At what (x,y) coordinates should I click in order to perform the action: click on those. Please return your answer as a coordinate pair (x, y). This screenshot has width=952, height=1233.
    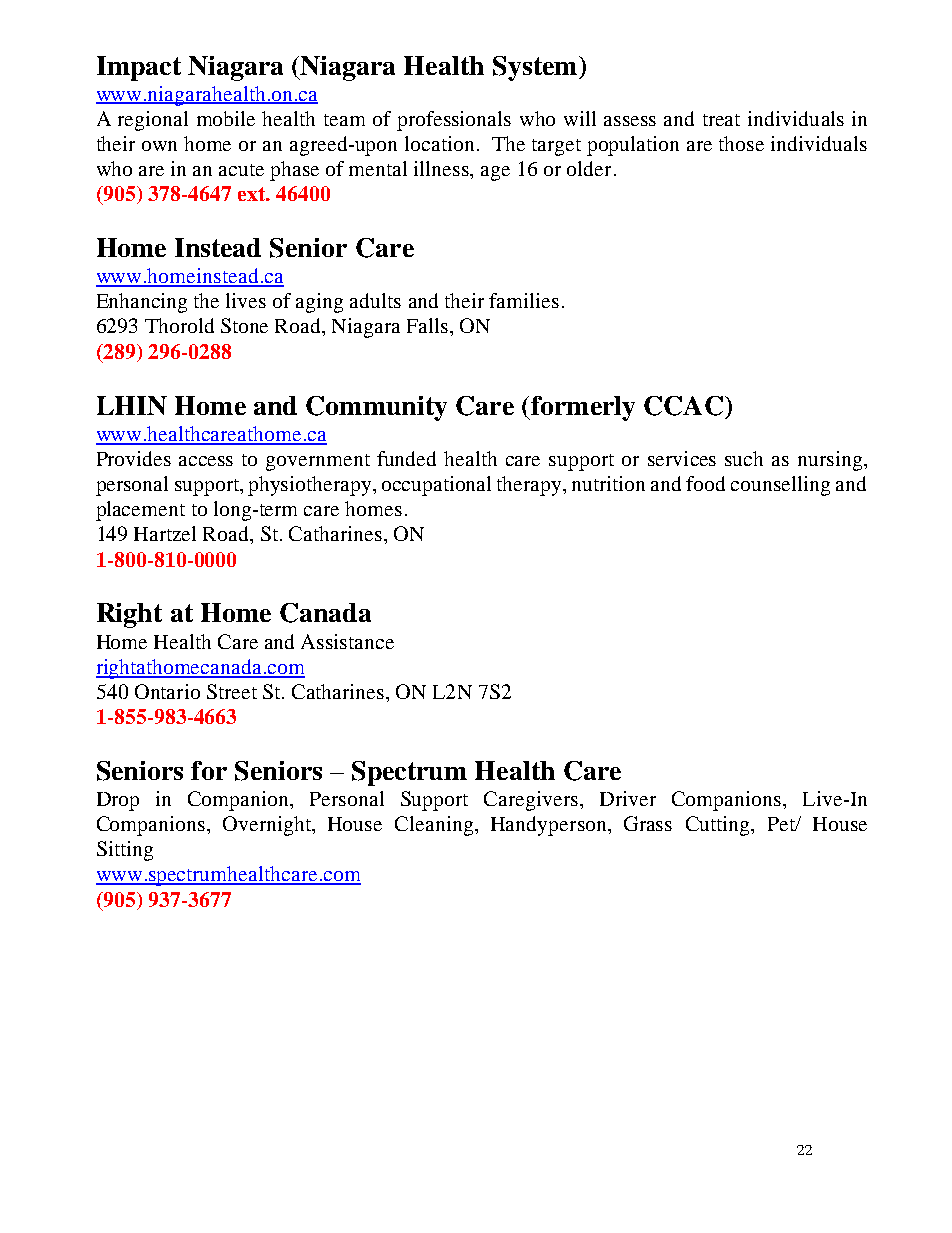
    Looking at the image, I should click on (741, 143).
